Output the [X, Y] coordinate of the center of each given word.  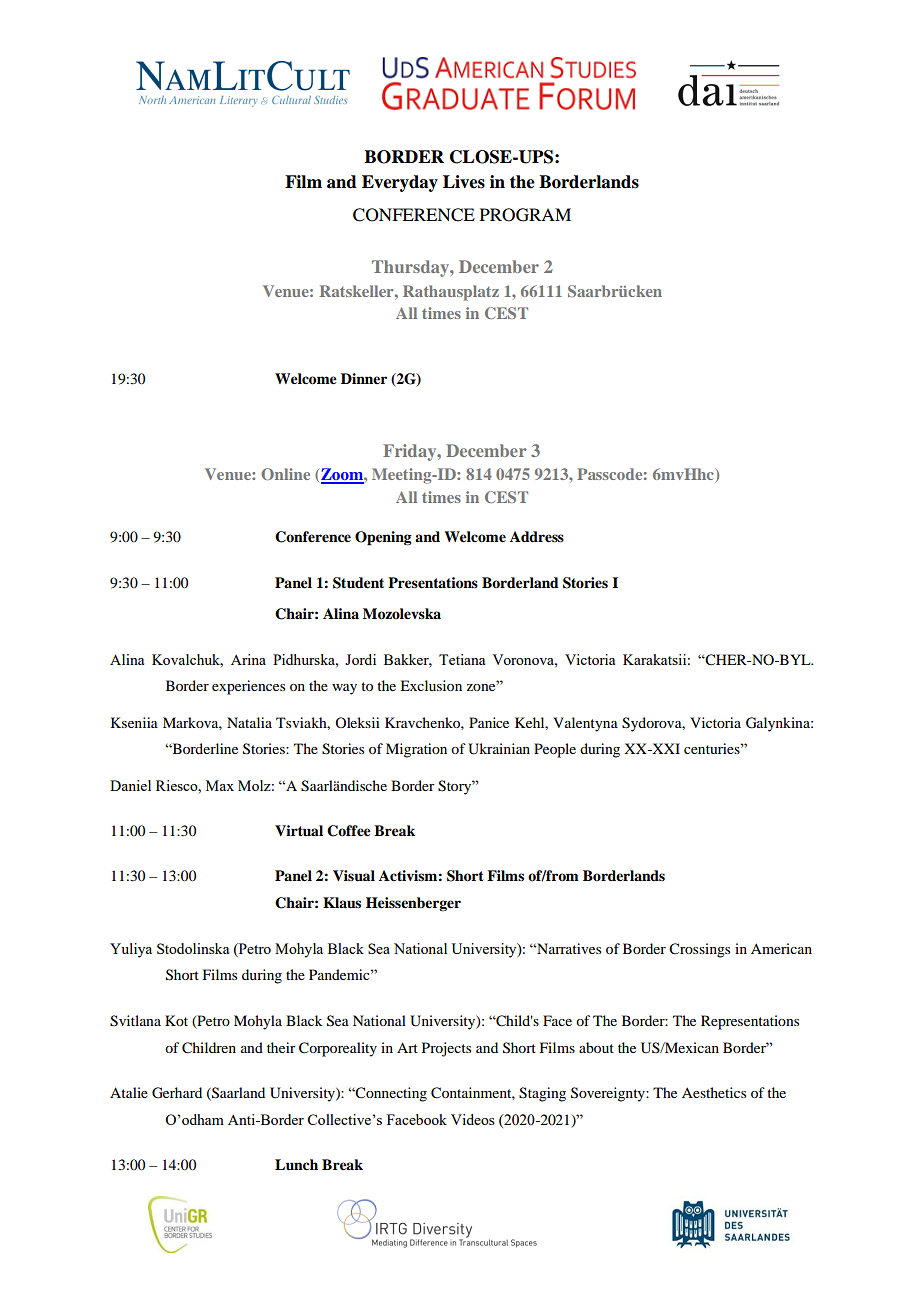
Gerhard [177, 1093]
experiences [248, 687]
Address [537, 537]
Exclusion [431, 685]
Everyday [400, 183]
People [555, 750]
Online [285, 474]
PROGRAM [525, 215]
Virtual [299, 831]
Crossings [699, 950]
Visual [354, 876]
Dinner [364, 378]
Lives [464, 182]
